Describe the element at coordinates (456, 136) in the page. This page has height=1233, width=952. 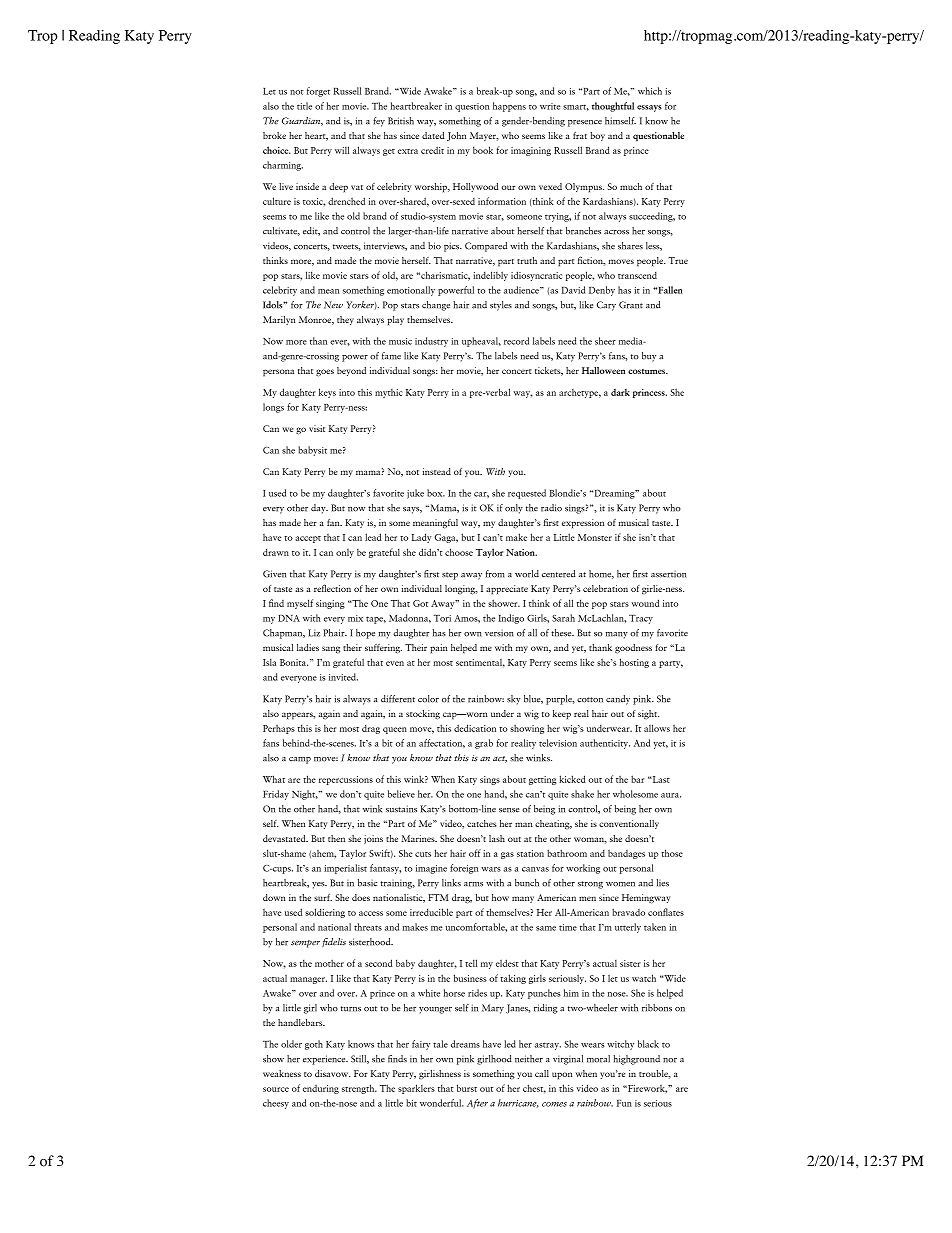
I see `John` at that location.
